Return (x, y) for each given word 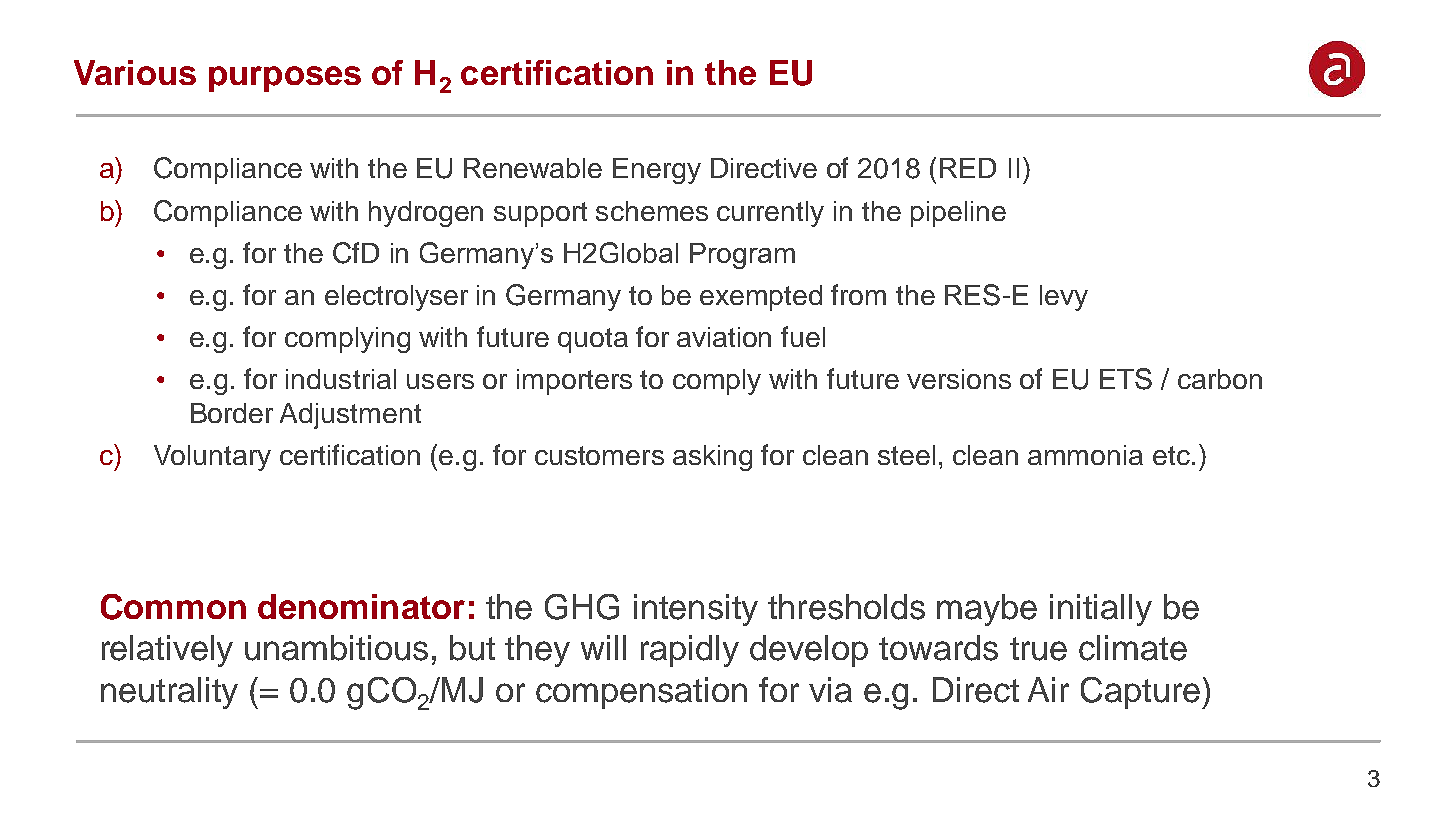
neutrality (169, 693)
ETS (1126, 379)
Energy (657, 171)
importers (574, 382)
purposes (285, 79)
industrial (341, 379)
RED (968, 168)
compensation (641, 693)
